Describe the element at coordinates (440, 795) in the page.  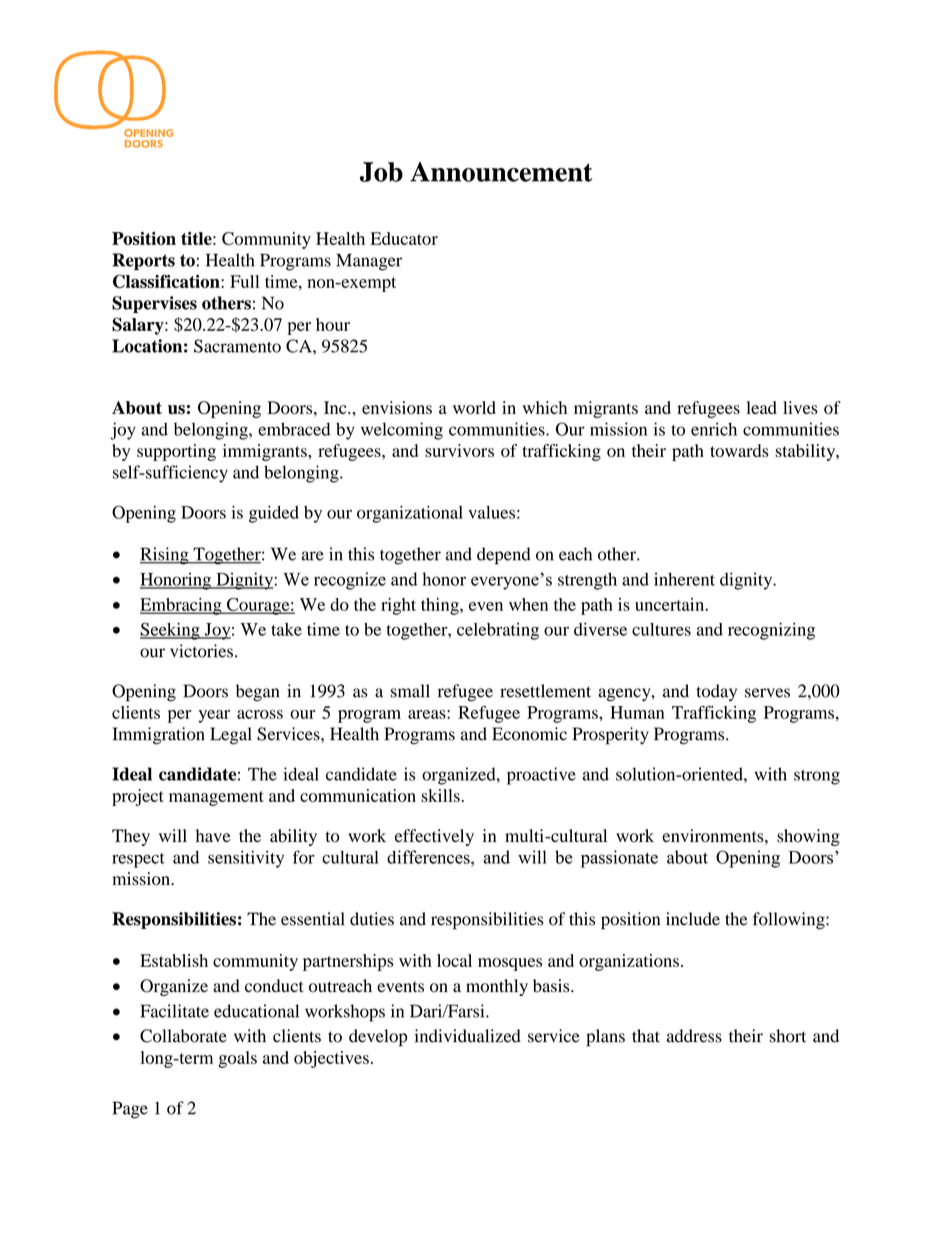
I see `skills` at that location.
